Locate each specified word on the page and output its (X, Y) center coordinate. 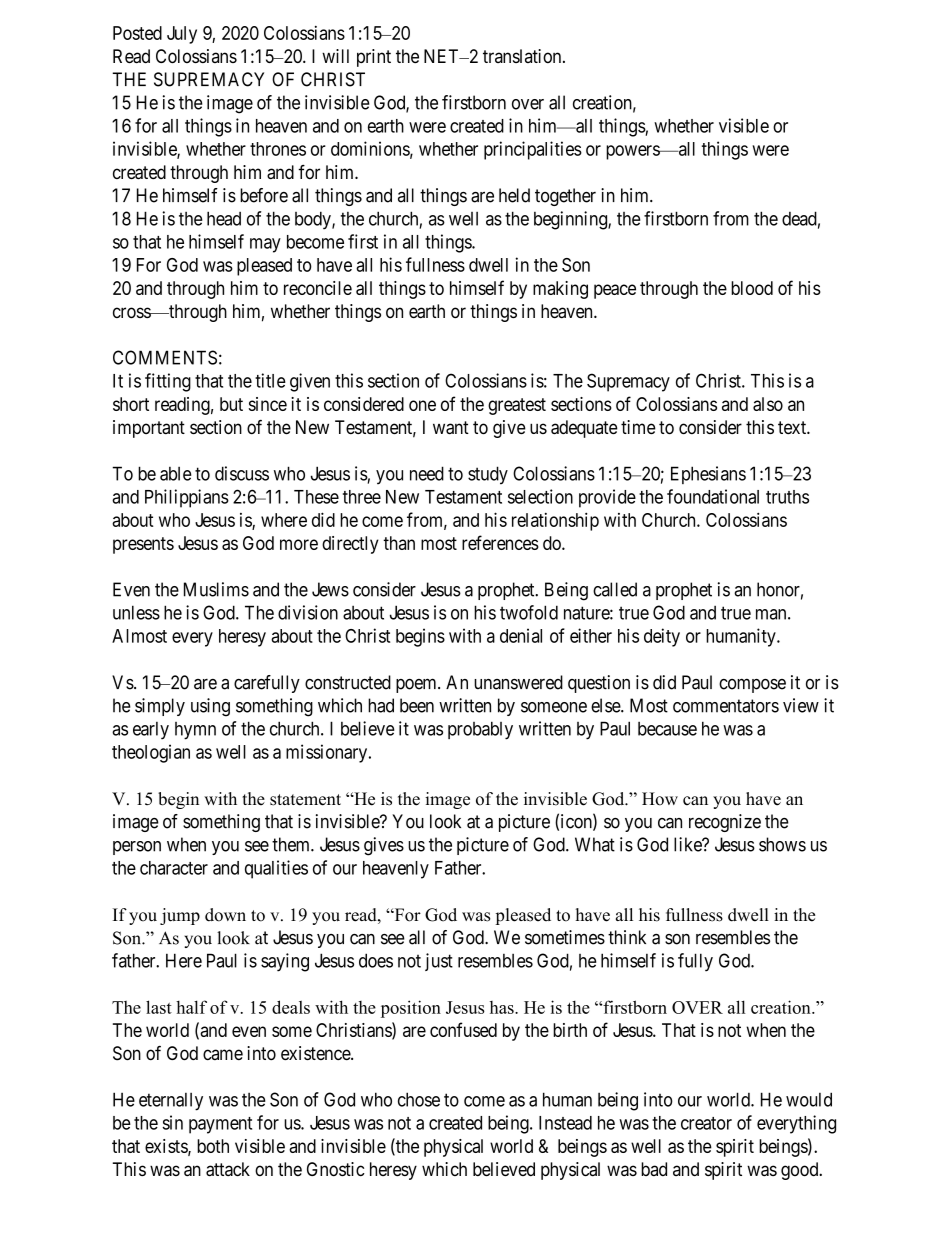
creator (706, 1123)
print (374, 58)
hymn (195, 731)
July (182, 35)
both (213, 1146)
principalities (533, 150)
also (768, 404)
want (451, 428)
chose (419, 1099)
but (231, 404)
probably (480, 730)
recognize (725, 823)
